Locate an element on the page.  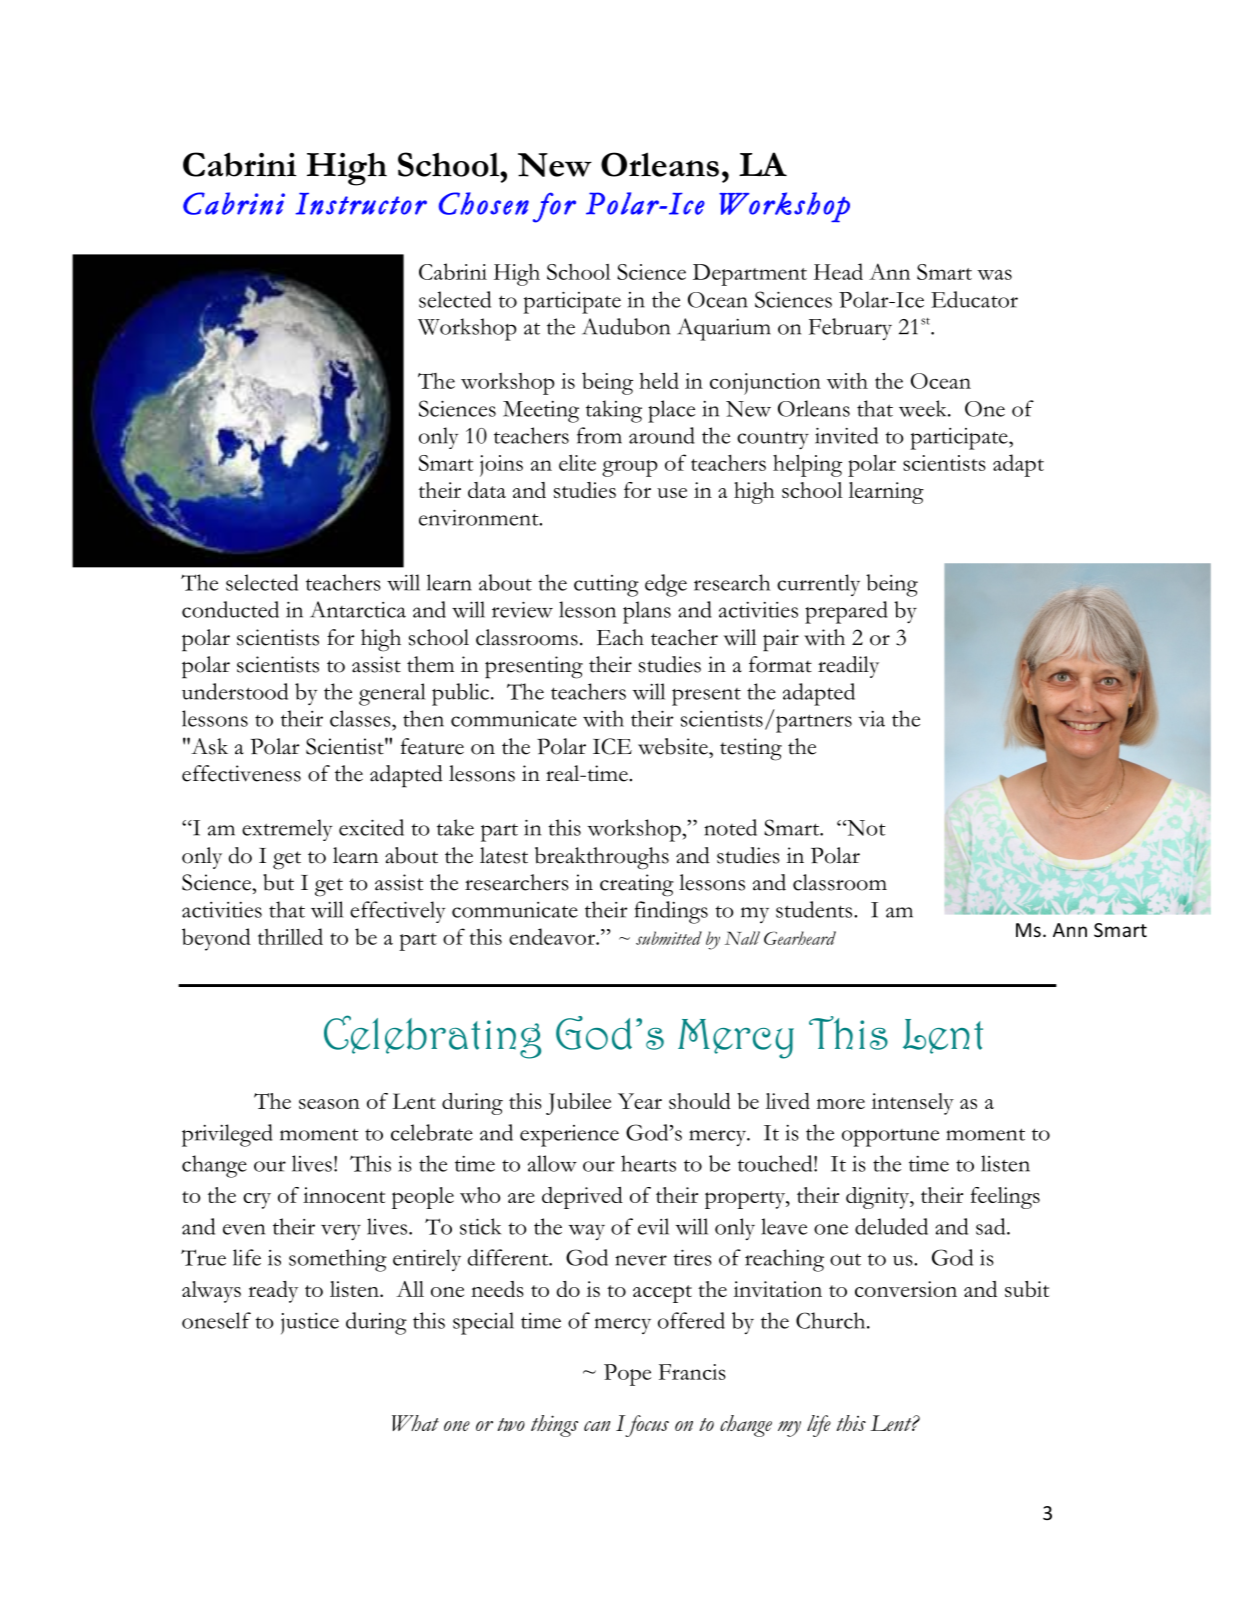
extremely is located at coordinates (287, 830).
